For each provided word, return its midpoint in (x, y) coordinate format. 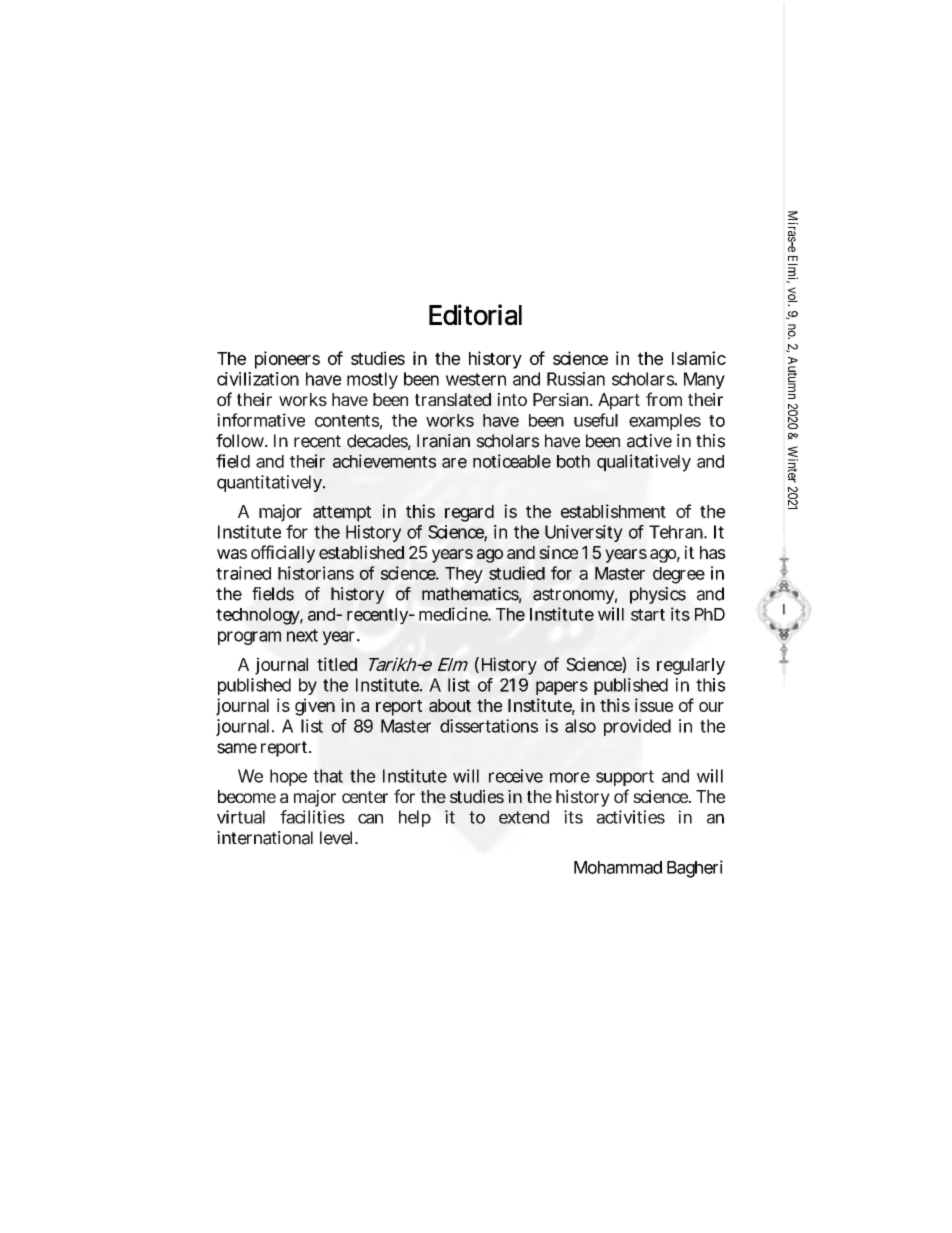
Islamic (699, 358)
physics (658, 595)
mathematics (472, 595)
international (265, 838)
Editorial (475, 314)
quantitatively (270, 483)
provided (637, 727)
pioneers (287, 360)
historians (316, 573)
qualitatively (644, 463)
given (315, 707)
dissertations (489, 726)
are (454, 463)
